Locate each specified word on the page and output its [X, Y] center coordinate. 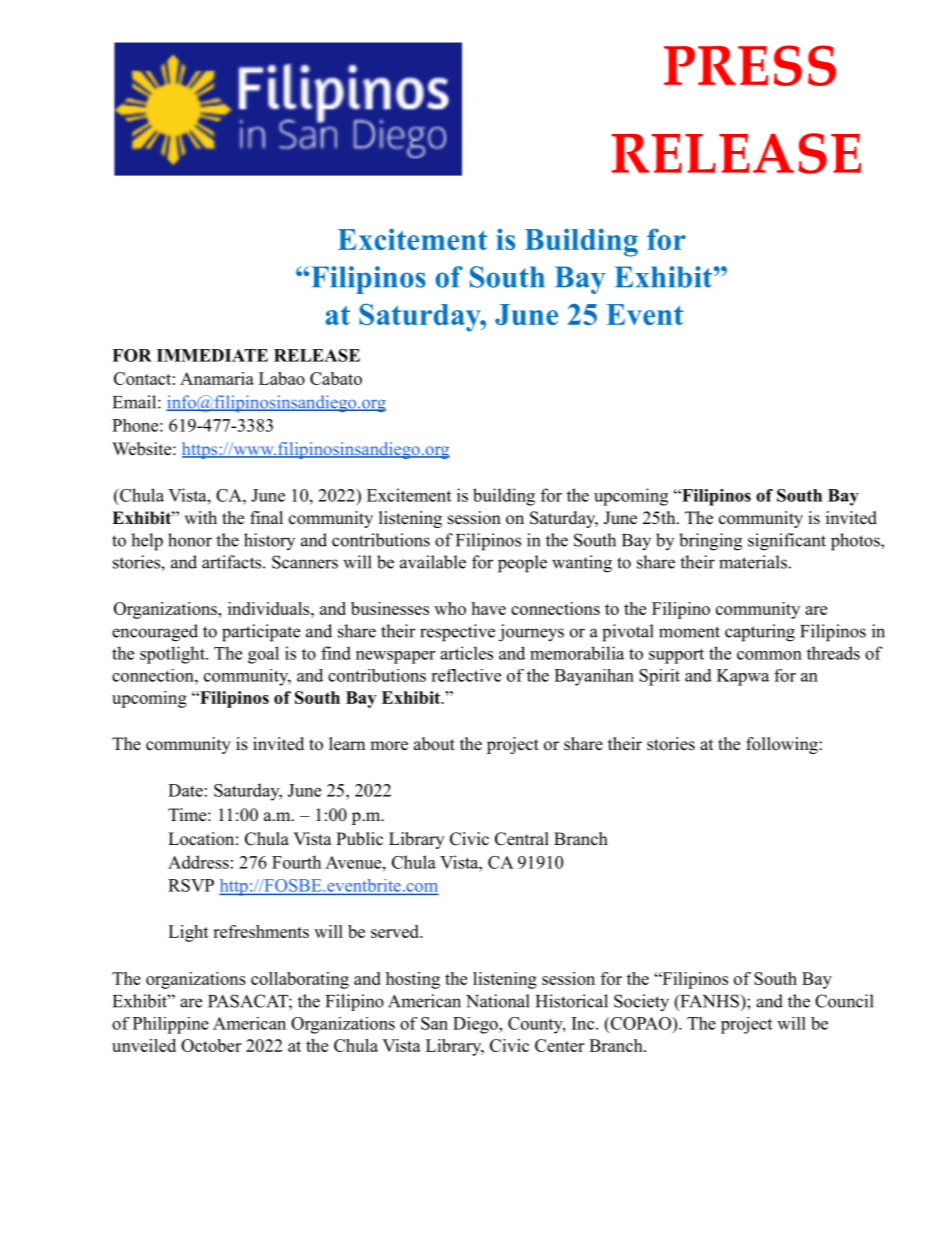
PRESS [750, 65]
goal [263, 655]
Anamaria [217, 378]
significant [787, 542]
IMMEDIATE [212, 355]
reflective [466, 675]
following [783, 745]
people [522, 564]
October [211, 1045]
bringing [710, 542]
